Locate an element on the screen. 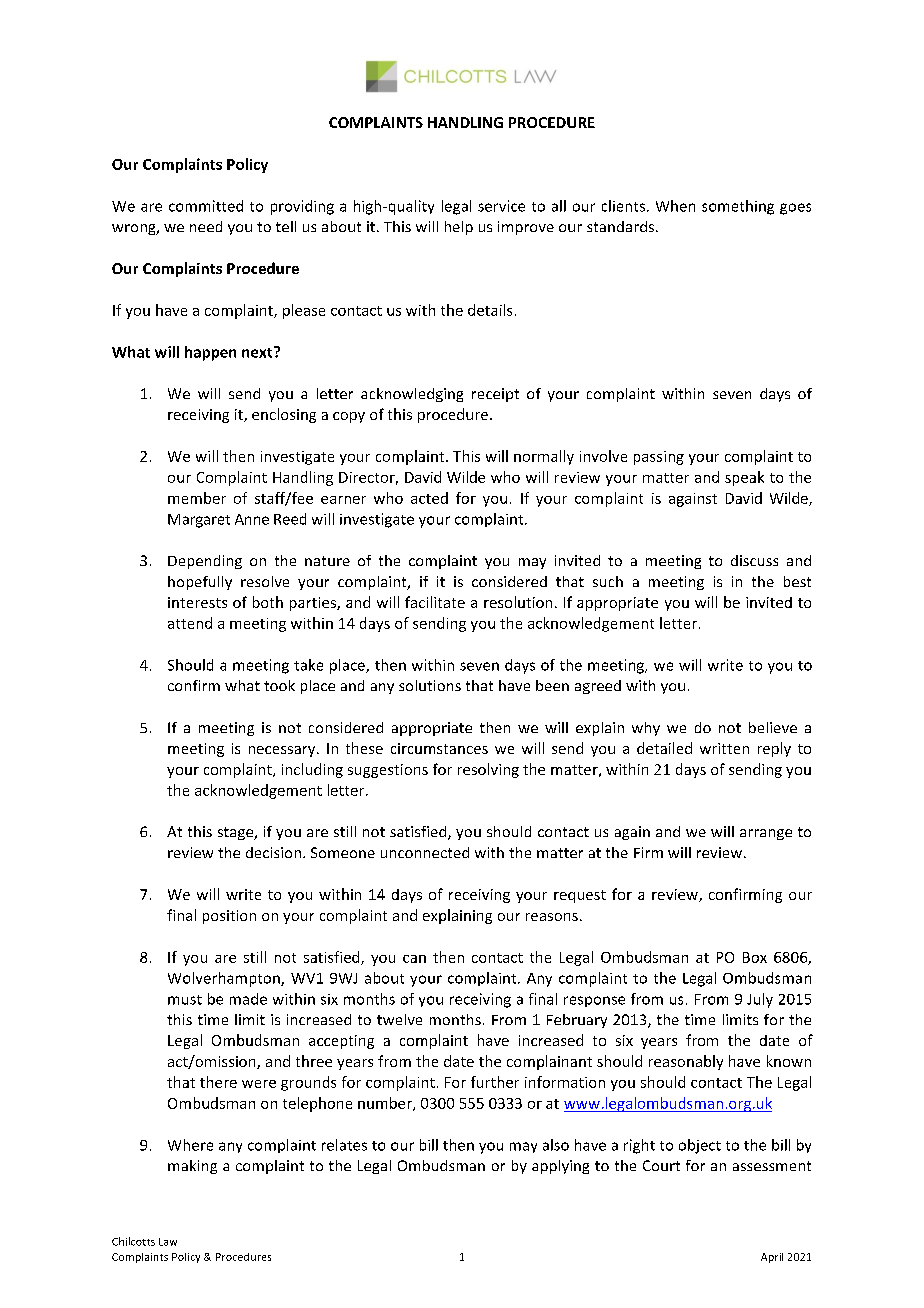 Image resolution: width=924 pixels, height=1308 pixels. reasons is located at coordinates (552, 917).
